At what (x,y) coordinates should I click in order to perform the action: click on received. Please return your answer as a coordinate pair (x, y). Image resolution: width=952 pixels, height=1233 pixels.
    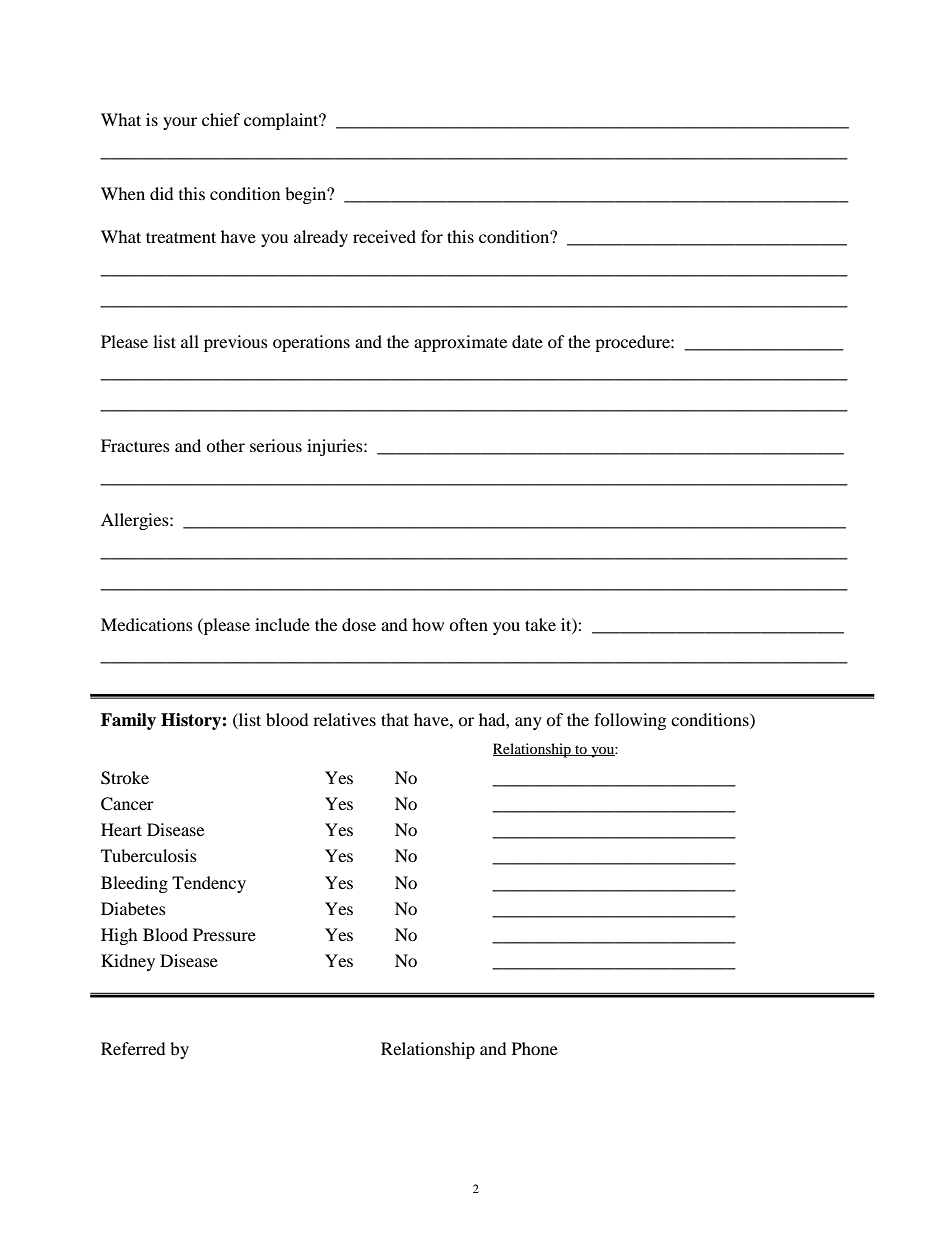
    Looking at the image, I should click on (384, 236).
